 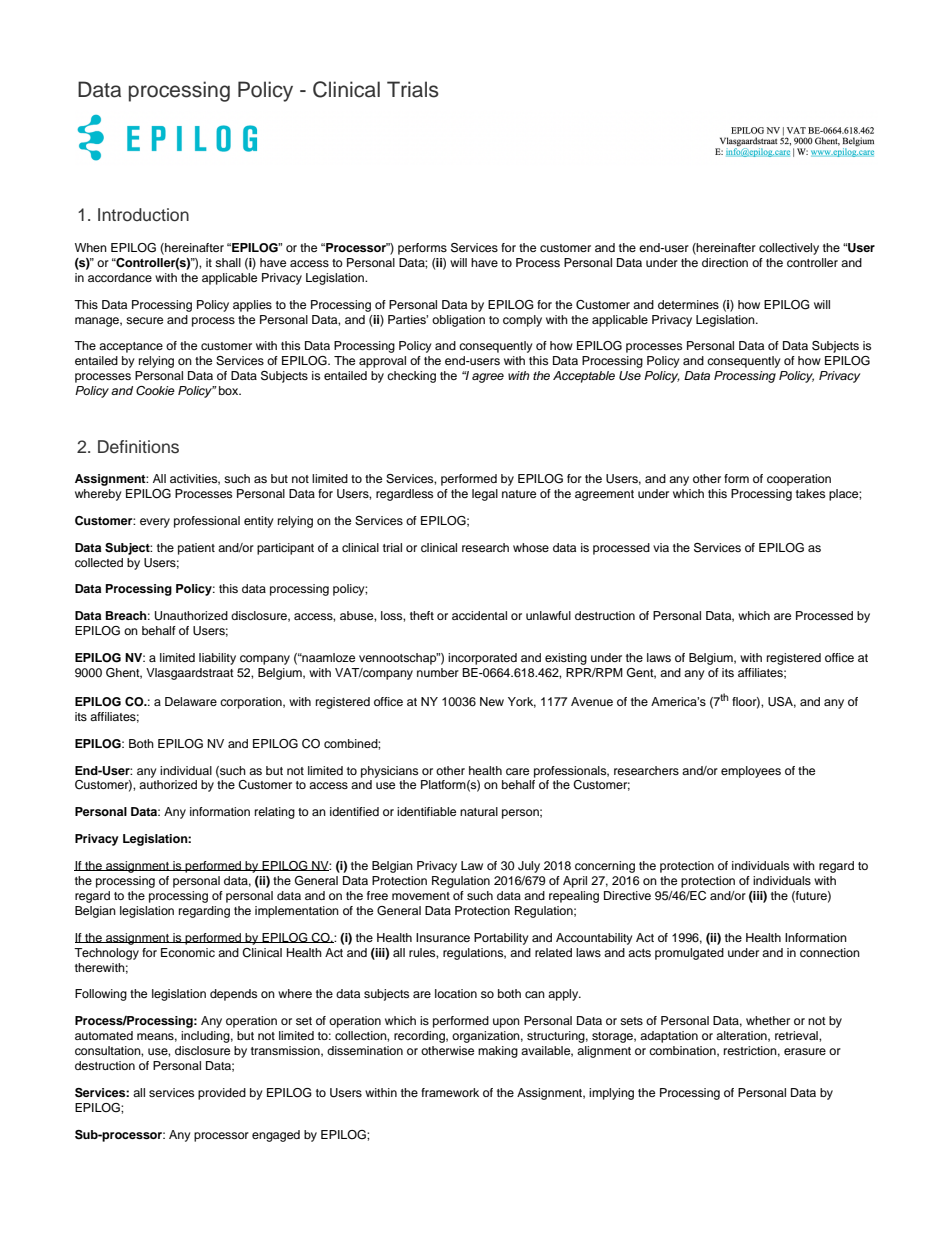 What do you see at coordinates (143, 215) in the screenshot?
I see `Introduction` at bounding box center [143, 215].
